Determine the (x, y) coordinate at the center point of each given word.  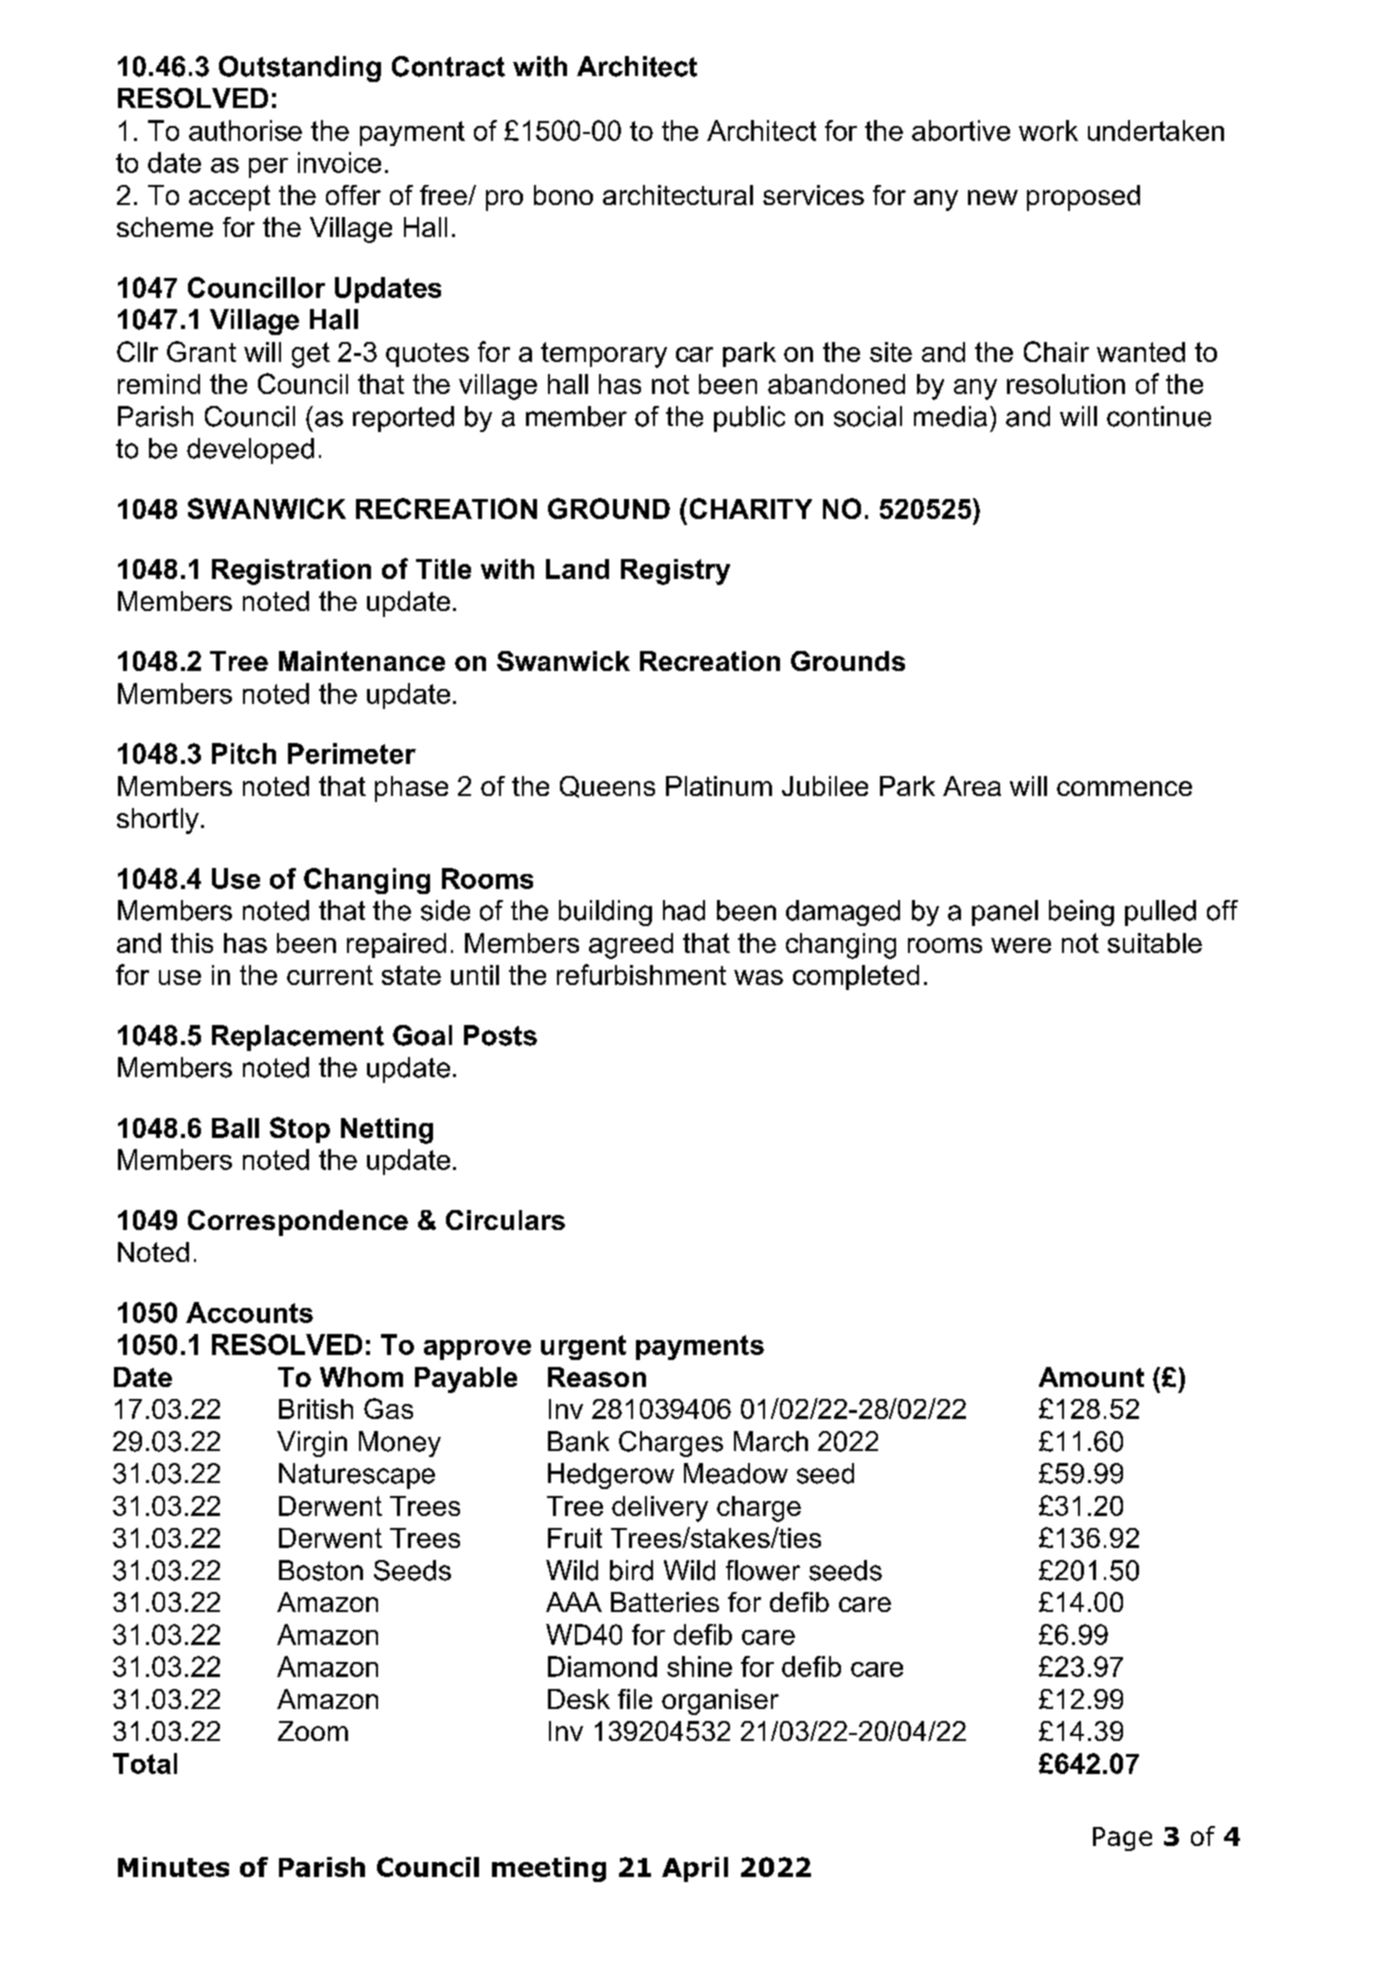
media (950, 416)
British (316, 1409)
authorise (245, 130)
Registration (291, 572)
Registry (675, 572)
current (330, 975)
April (695, 1869)
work (1048, 130)
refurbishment (641, 974)
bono (563, 195)
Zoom (313, 1731)
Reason (597, 1377)
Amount (1091, 1377)
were (1021, 945)
